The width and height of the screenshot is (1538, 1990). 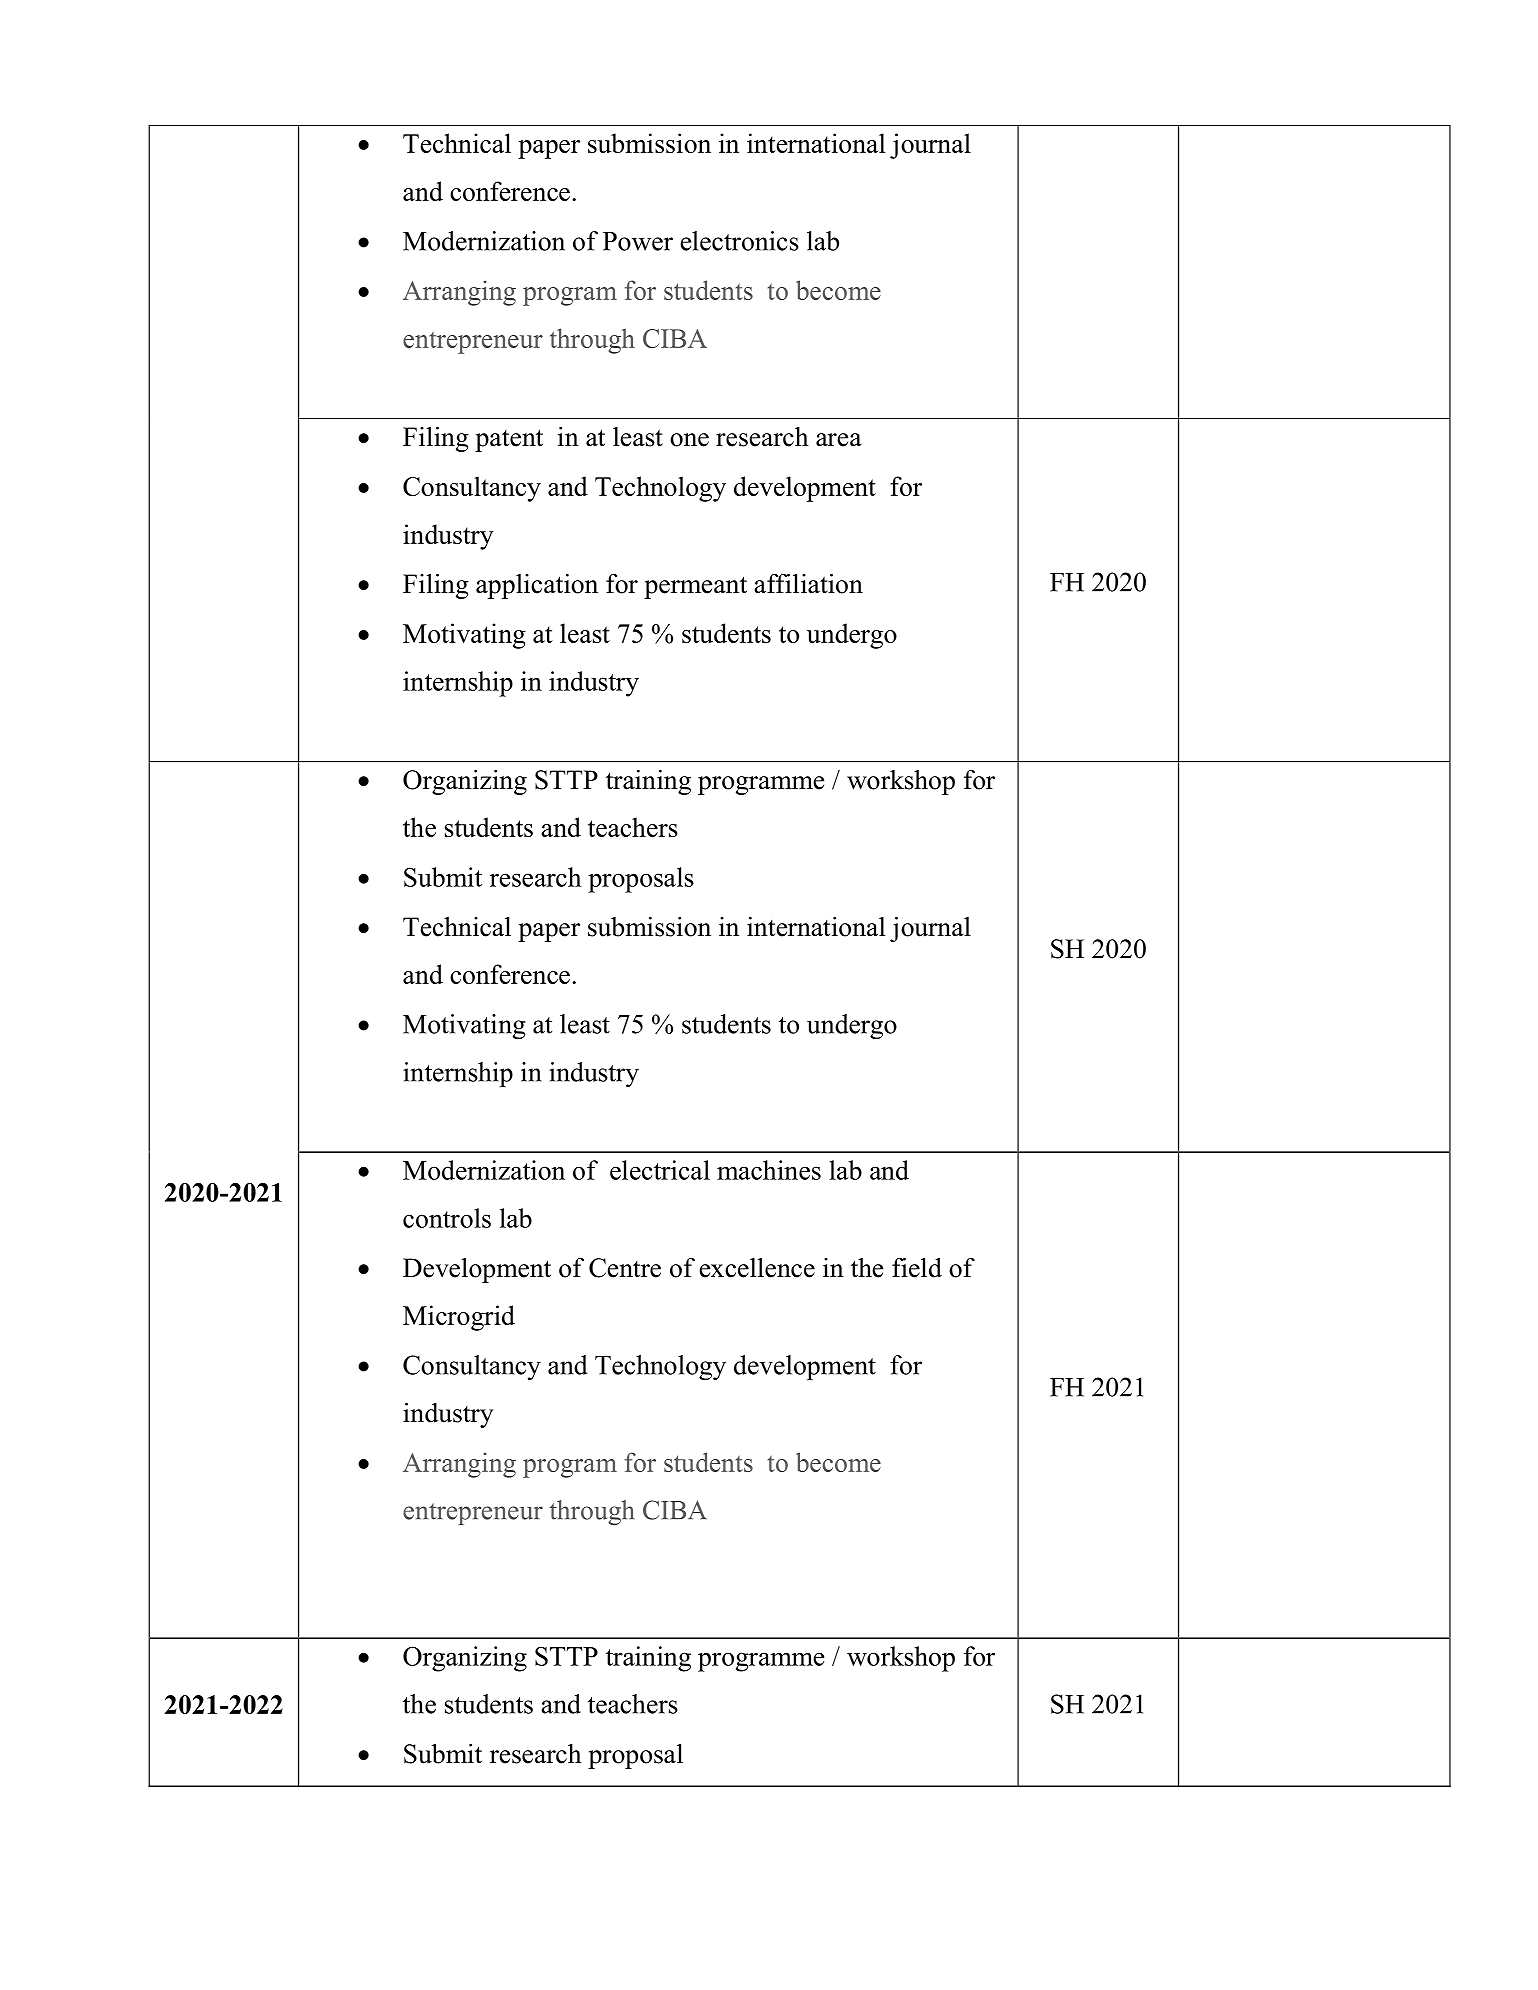 What do you see at coordinates (739, 241) in the screenshot?
I see `electronics` at bounding box center [739, 241].
